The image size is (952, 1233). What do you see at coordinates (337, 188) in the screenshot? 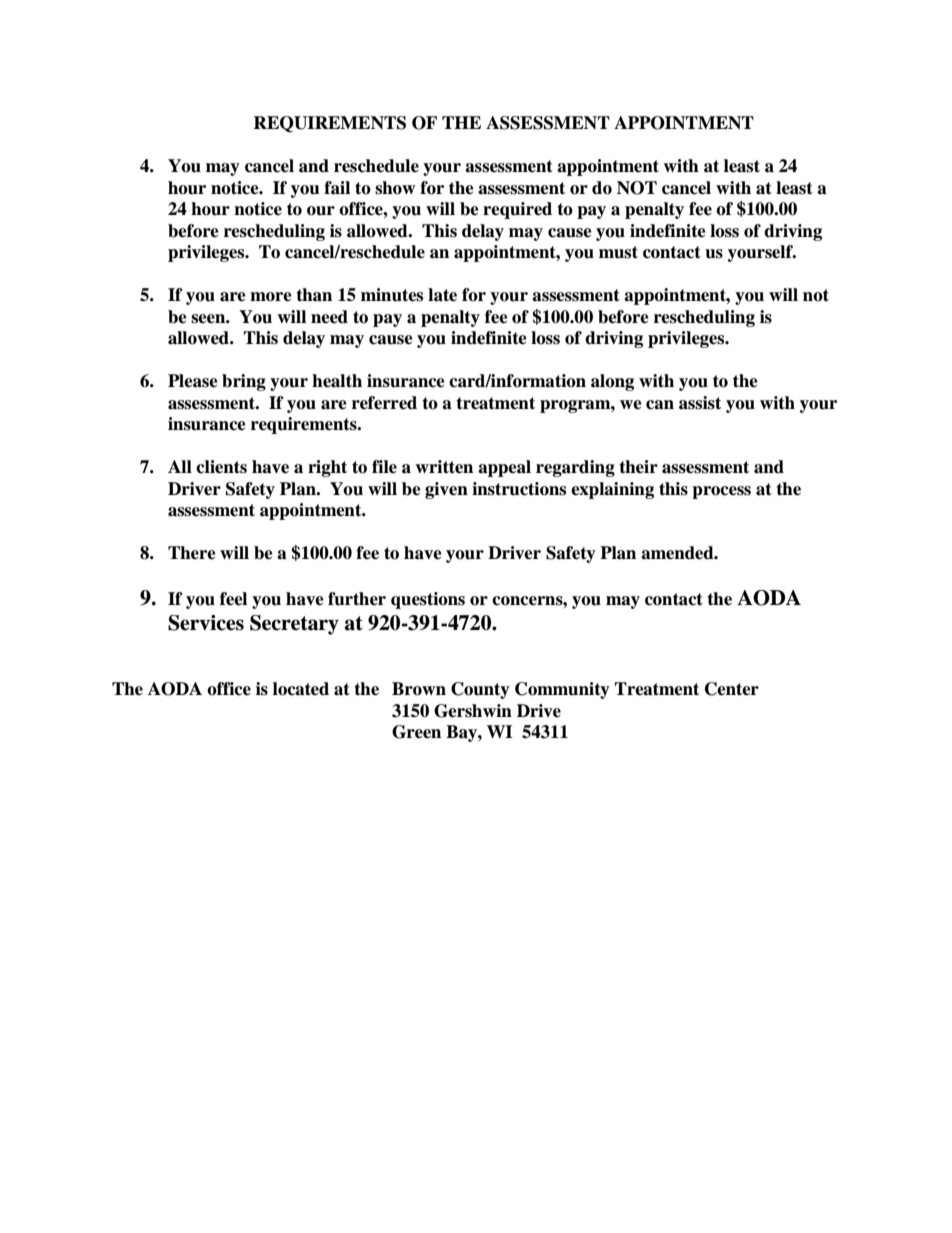
I see `fail` at bounding box center [337, 188].
